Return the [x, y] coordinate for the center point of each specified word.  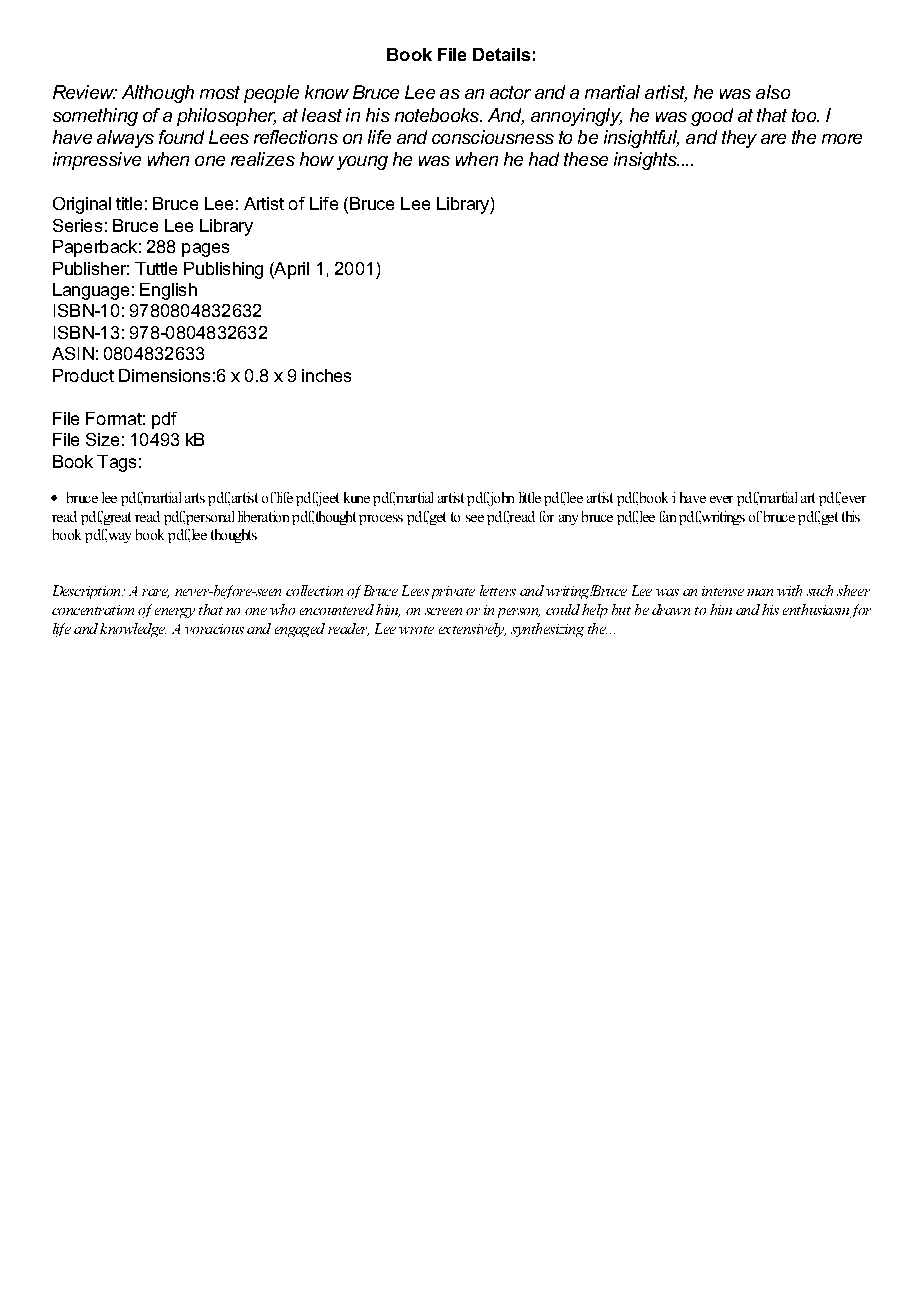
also [773, 92]
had [544, 159]
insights [646, 161]
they [739, 139]
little [530, 497]
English [168, 291]
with [789, 590]
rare [155, 593]
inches [326, 375]
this [851, 516]
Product [83, 375]
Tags [116, 463]
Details [501, 54]
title [129, 203]
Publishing [223, 270]
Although [158, 94]
